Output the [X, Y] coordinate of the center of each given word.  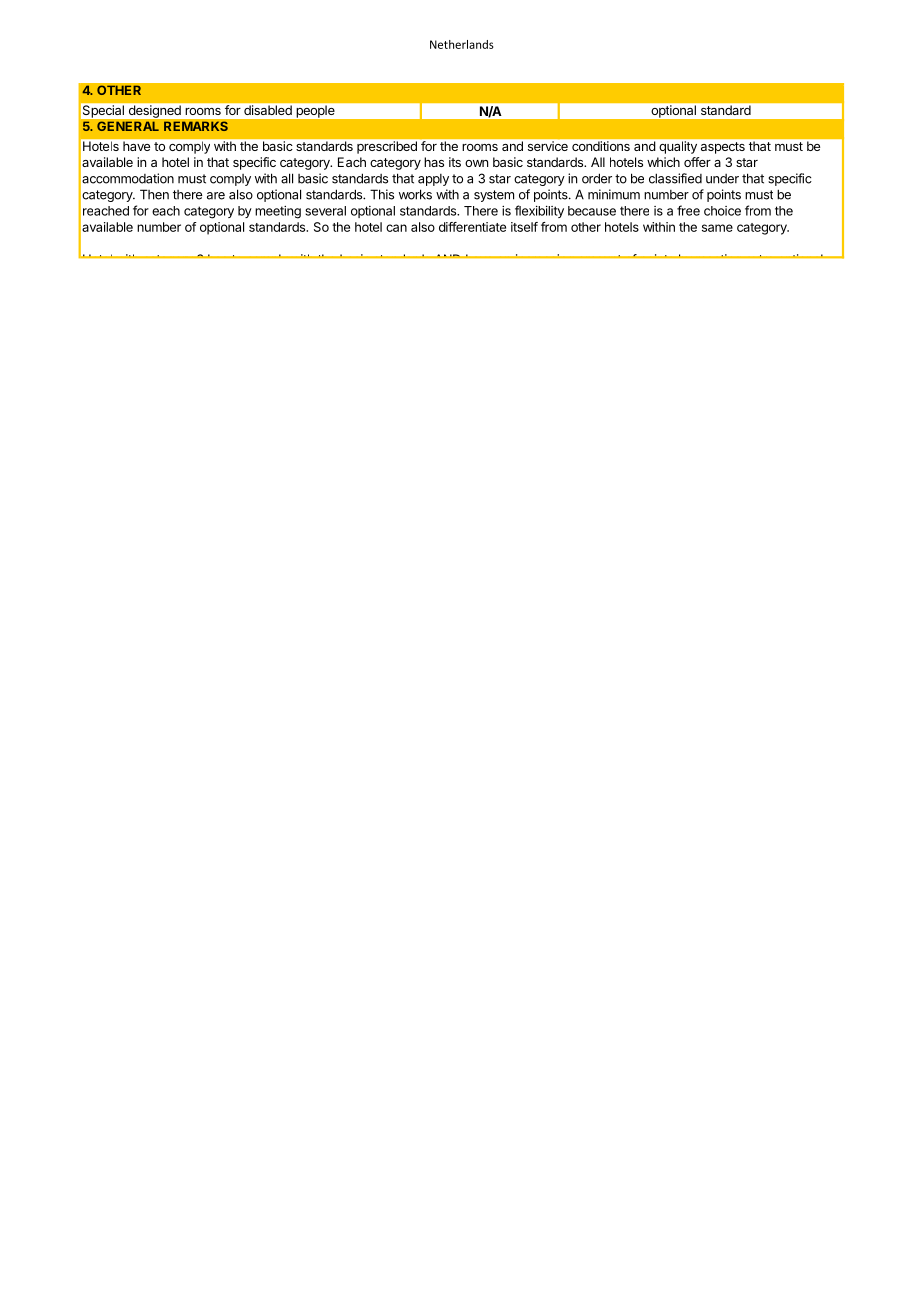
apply [433, 180]
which [663, 162]
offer [697, 162]
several [325, 211]
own [476, 163]
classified [675, 178]
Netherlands [462, 44]
